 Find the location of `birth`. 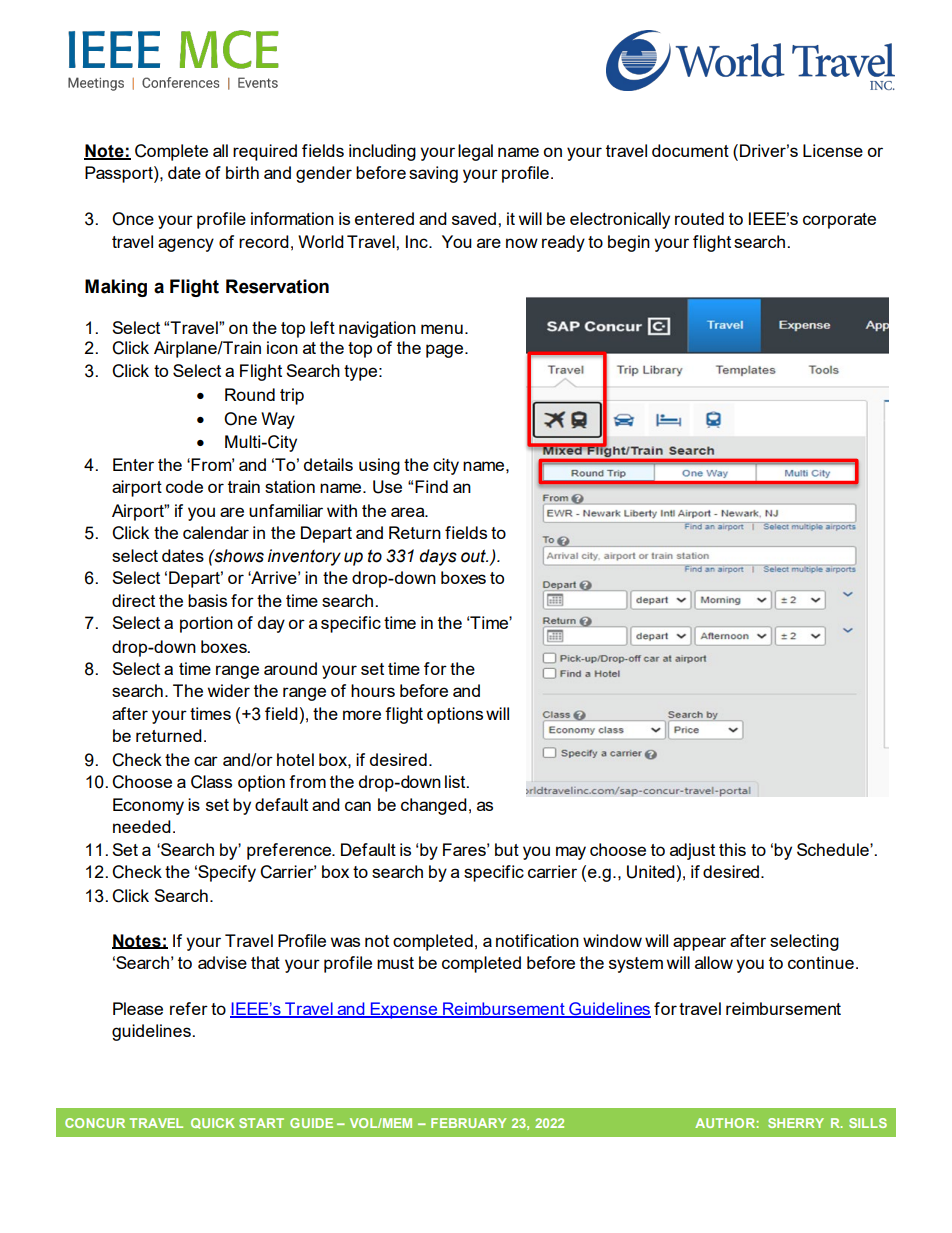

birth is located at coordinates (242, 172).
